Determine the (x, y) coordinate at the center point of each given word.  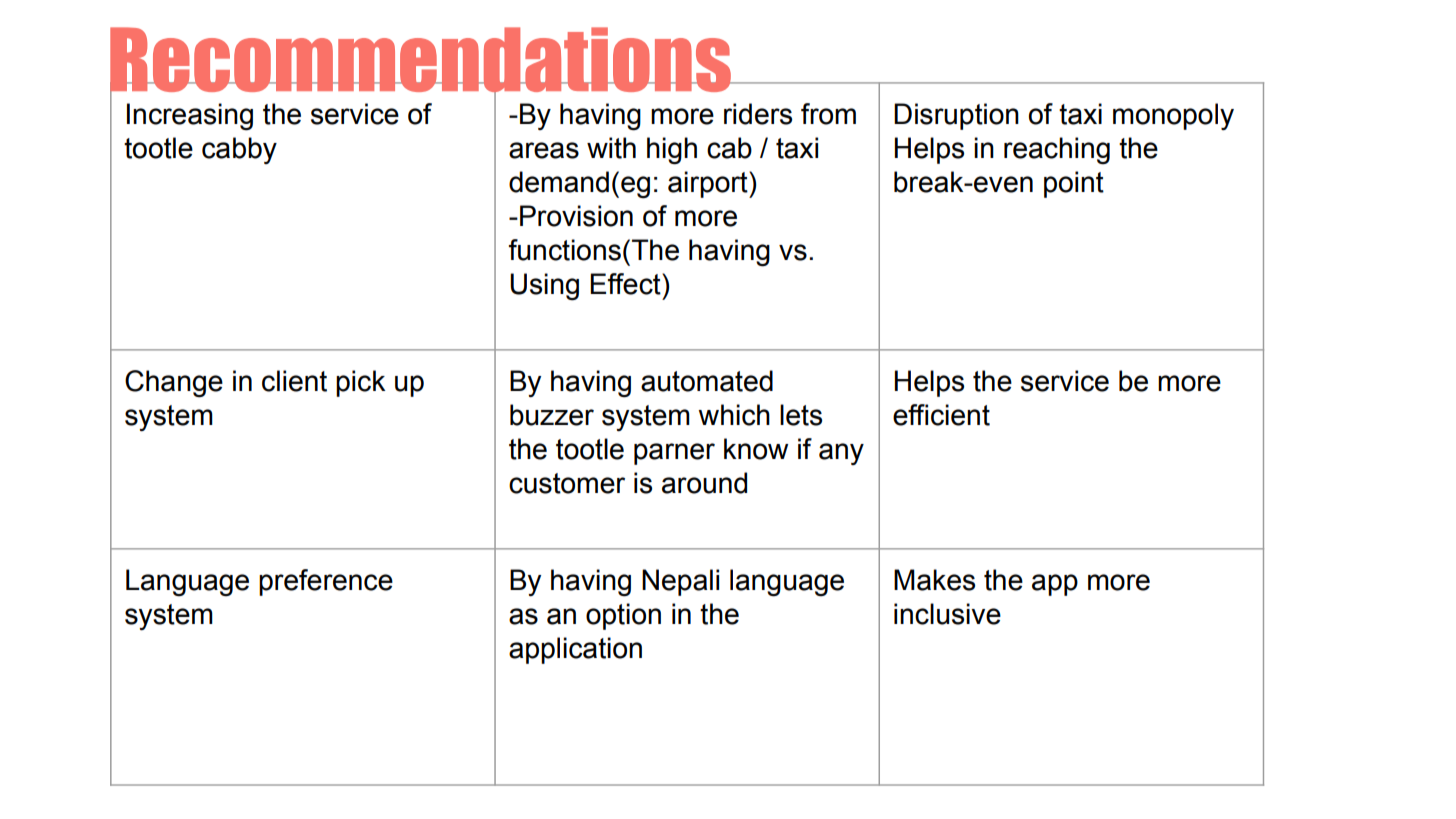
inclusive (947, 614)
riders (758, 114)
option (623, 616)
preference (326, 582)
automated (707, 381)
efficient (941, 415)
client (294, 381)
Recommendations (421, 61)
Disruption (956, 116)
